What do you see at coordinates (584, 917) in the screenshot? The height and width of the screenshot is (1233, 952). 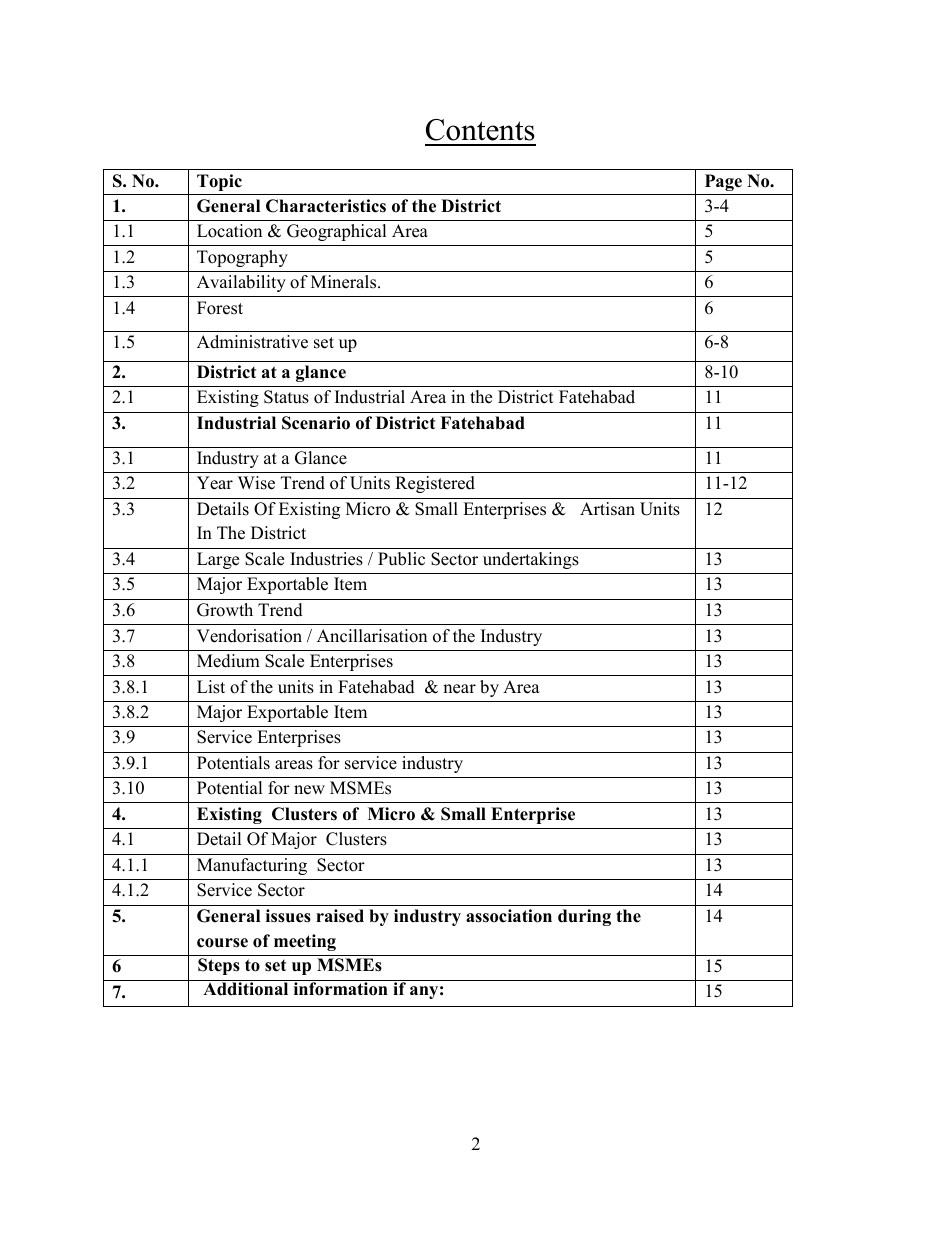 I see `during` at bounding box center [584, 917].
